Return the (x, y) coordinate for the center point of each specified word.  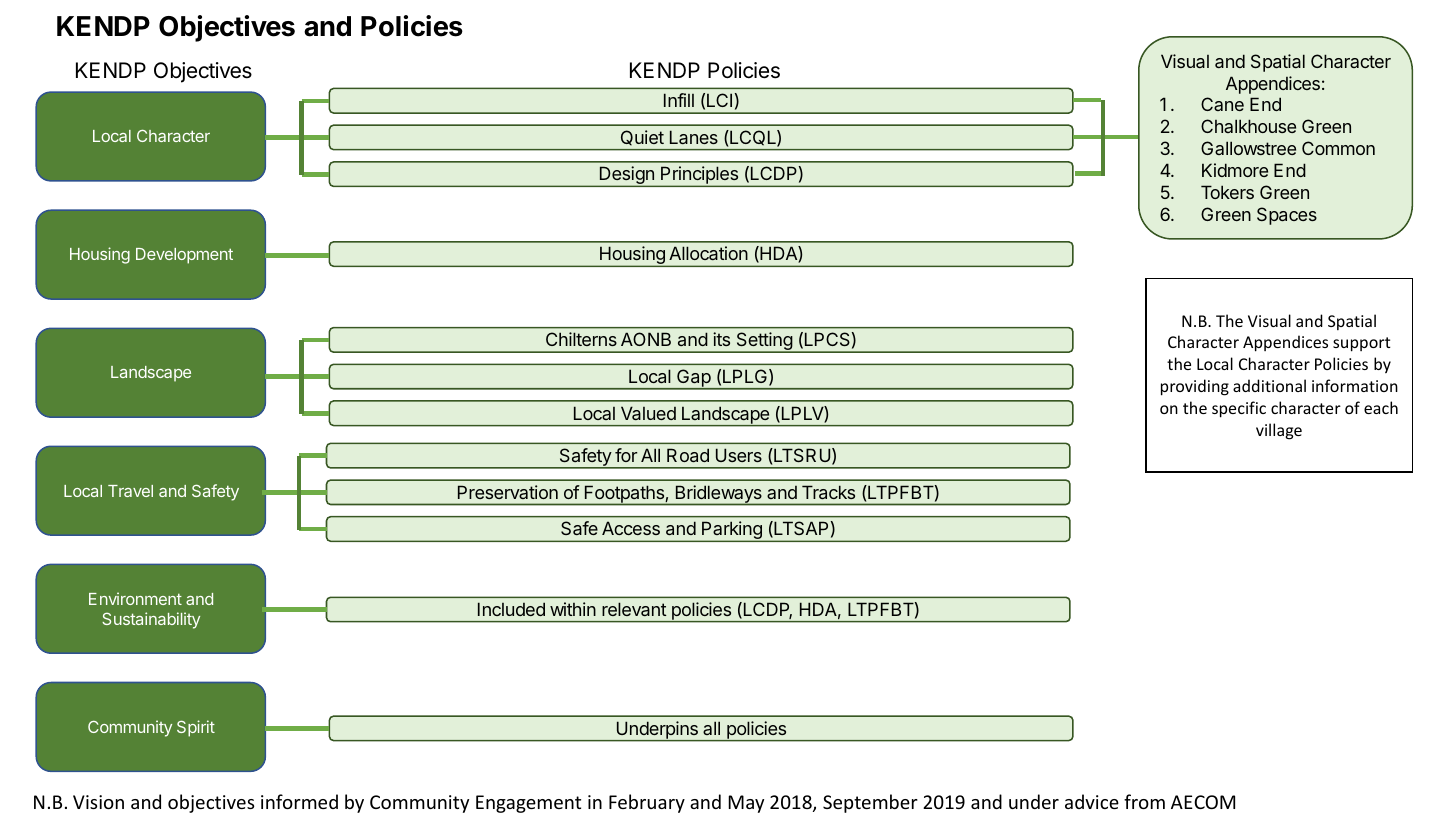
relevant (634, 609)
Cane (1222, 104)
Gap (694, 379)
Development (184, 256)
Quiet (642, 137)
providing (1195, 387)
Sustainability (151, 620)
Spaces (1287, 216)
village (1279, 431)
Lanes (694, 137)
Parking (732, 531)
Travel (130, 491)
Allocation (708, 253)
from (1144, 801)
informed (299, 801)
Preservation (508, 492)
